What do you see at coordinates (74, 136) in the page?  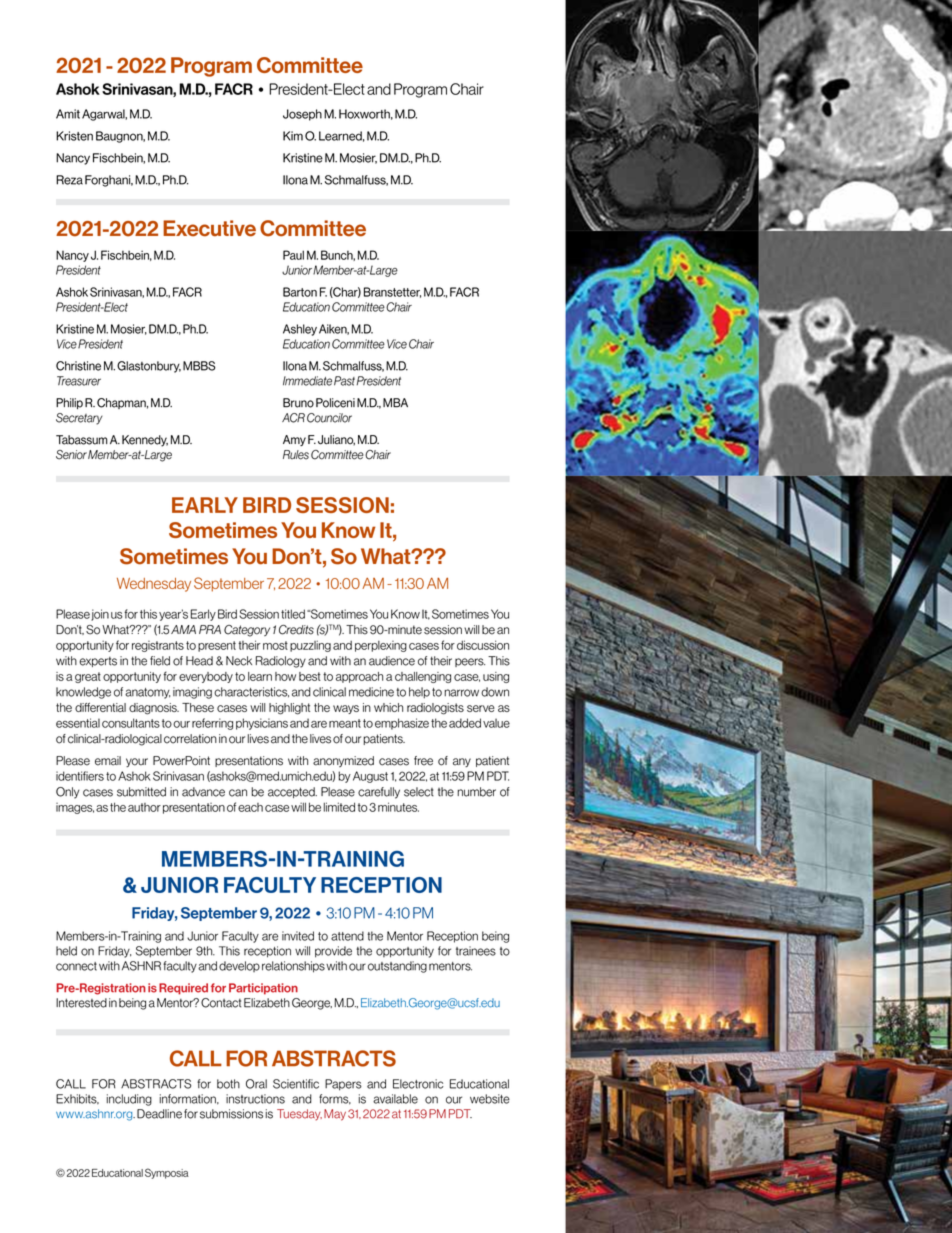 I see `Kristen` at bounding box center [74, 136].
